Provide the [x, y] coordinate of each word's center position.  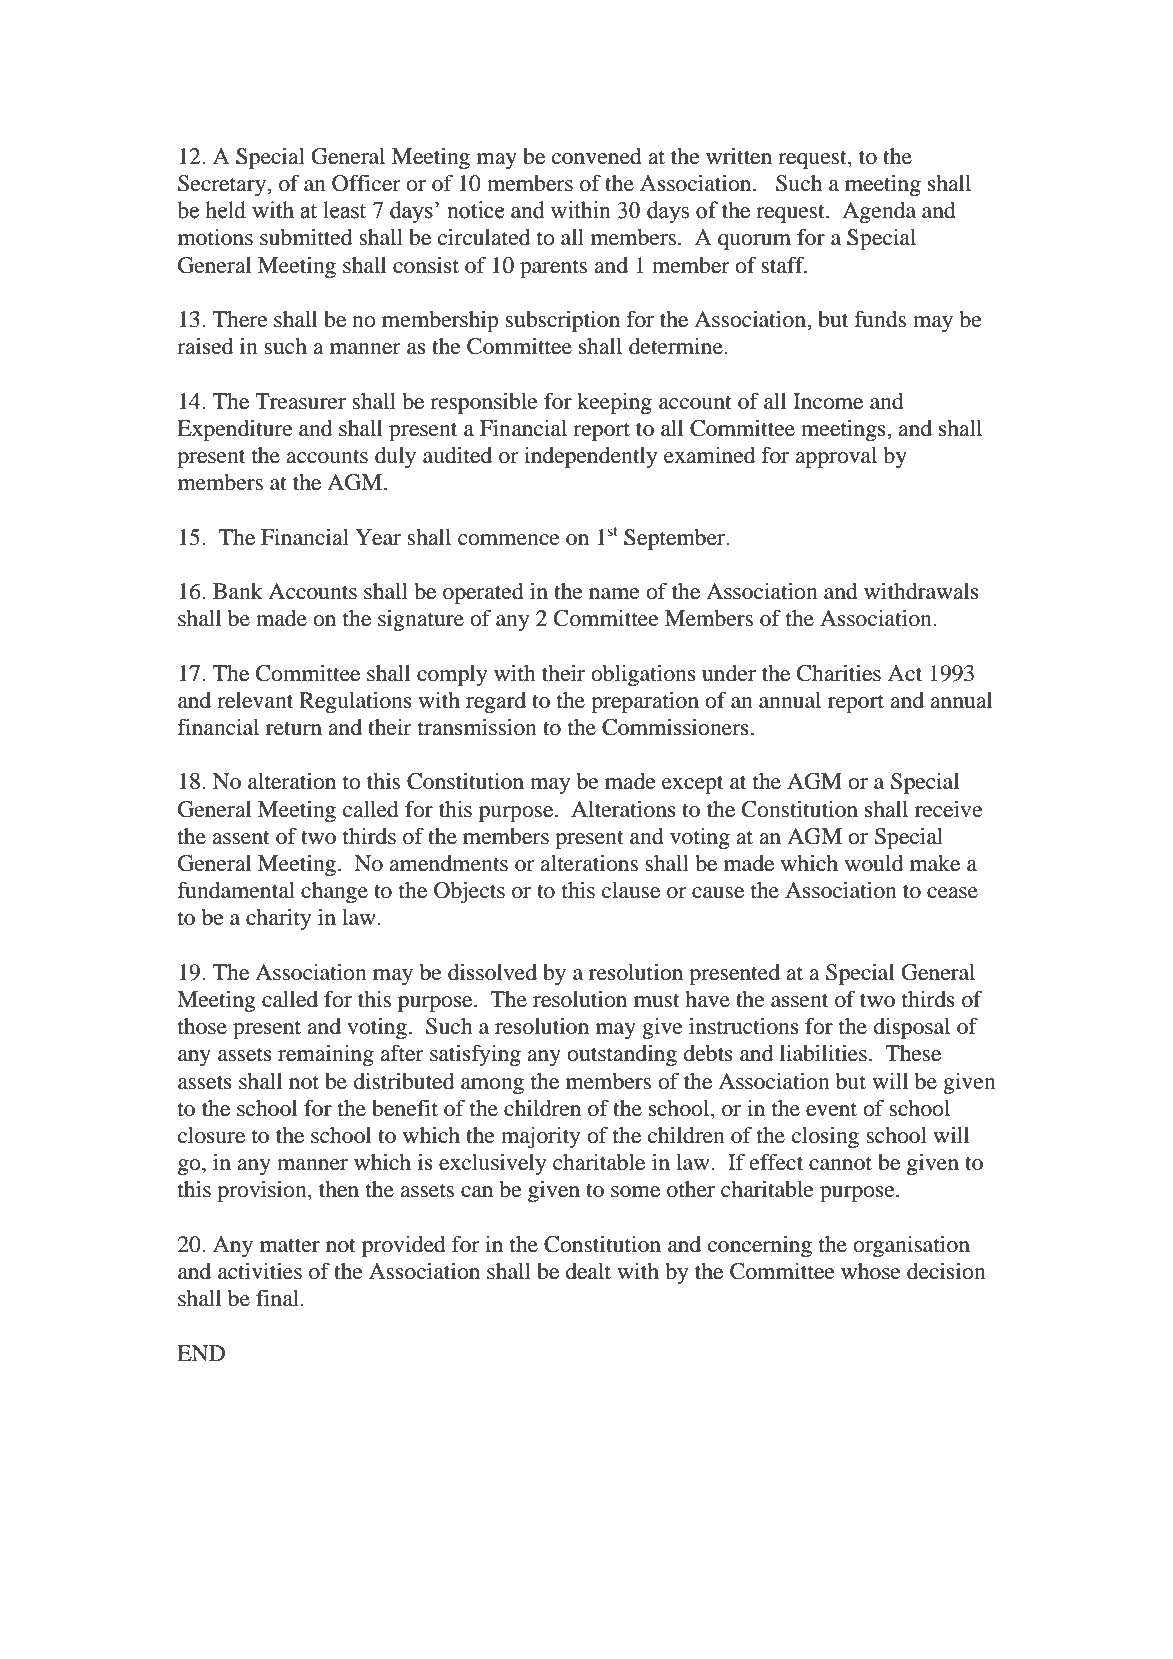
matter [290, 1245]
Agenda [879, 212]
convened [597, 156]
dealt [588, 1271]
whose [871, 1271]
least [344, 210]
